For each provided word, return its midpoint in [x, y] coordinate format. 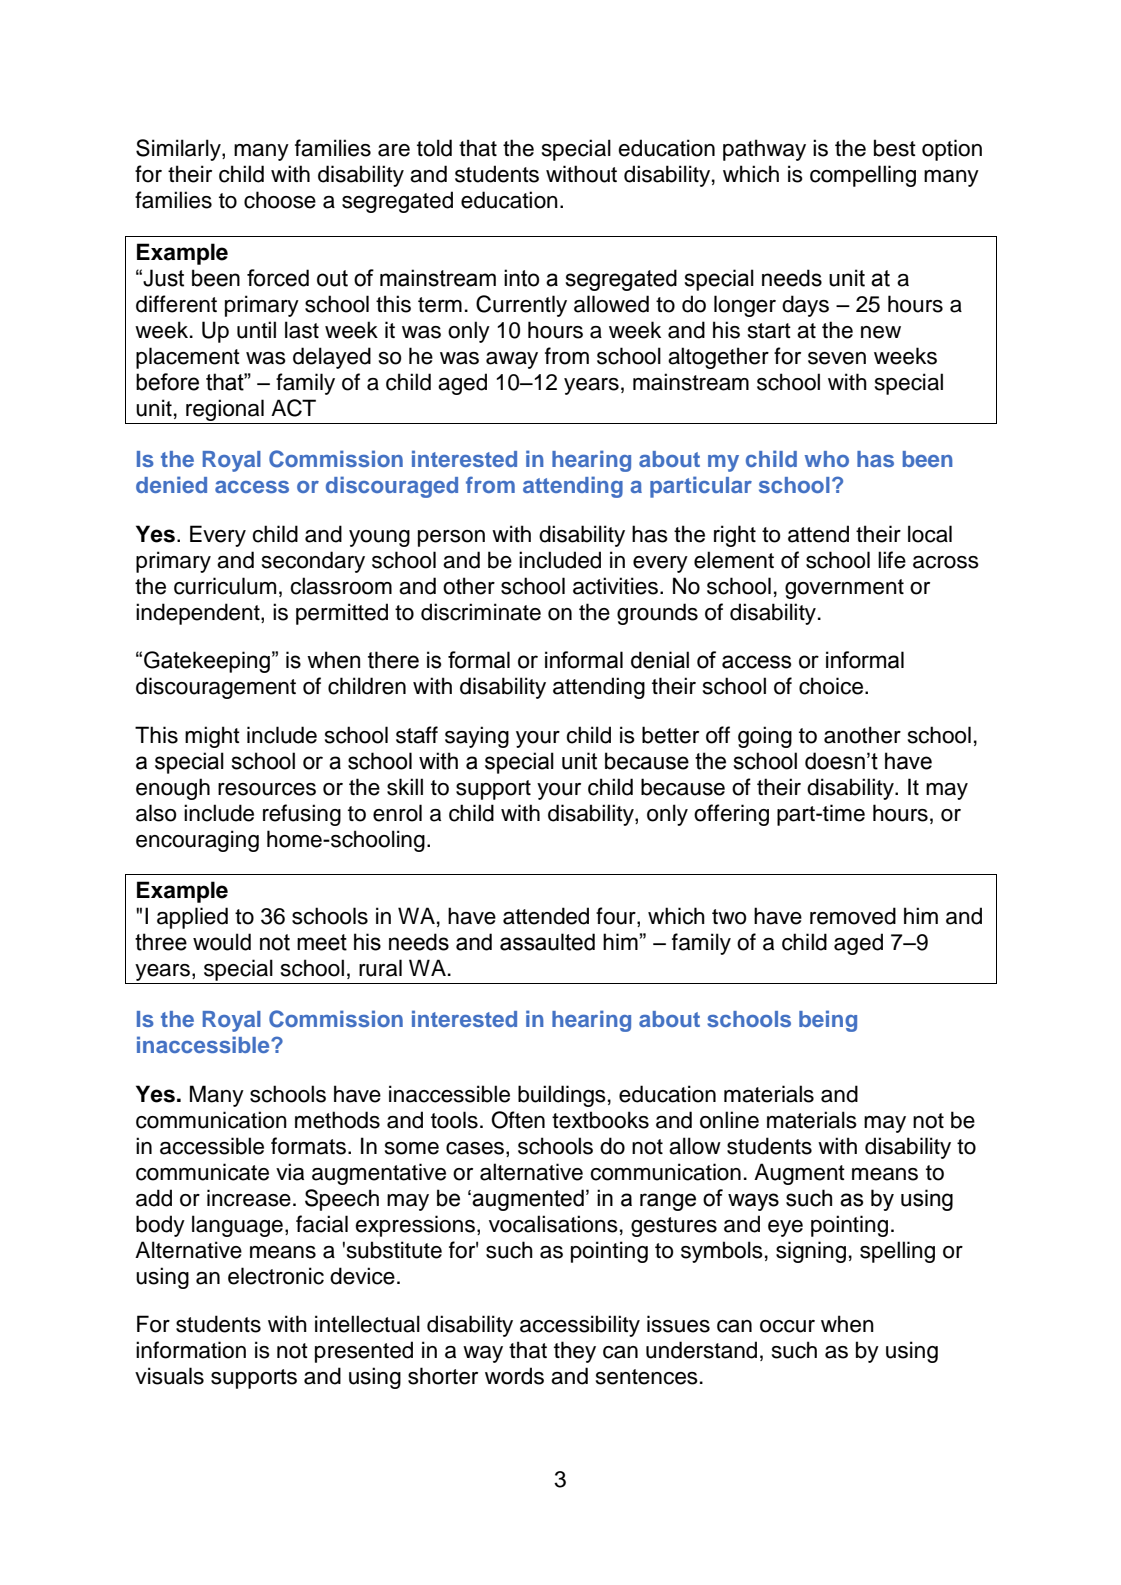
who [827, 459]
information [191, 1350]
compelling [863, 176]
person [451, 538]
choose [280, 200]
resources [267, 789]
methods [337, 1120]
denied [171, 484]
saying [477, 737]
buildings [562, 1096]
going [765, 737]
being [828, 1021]
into [521, 278]
